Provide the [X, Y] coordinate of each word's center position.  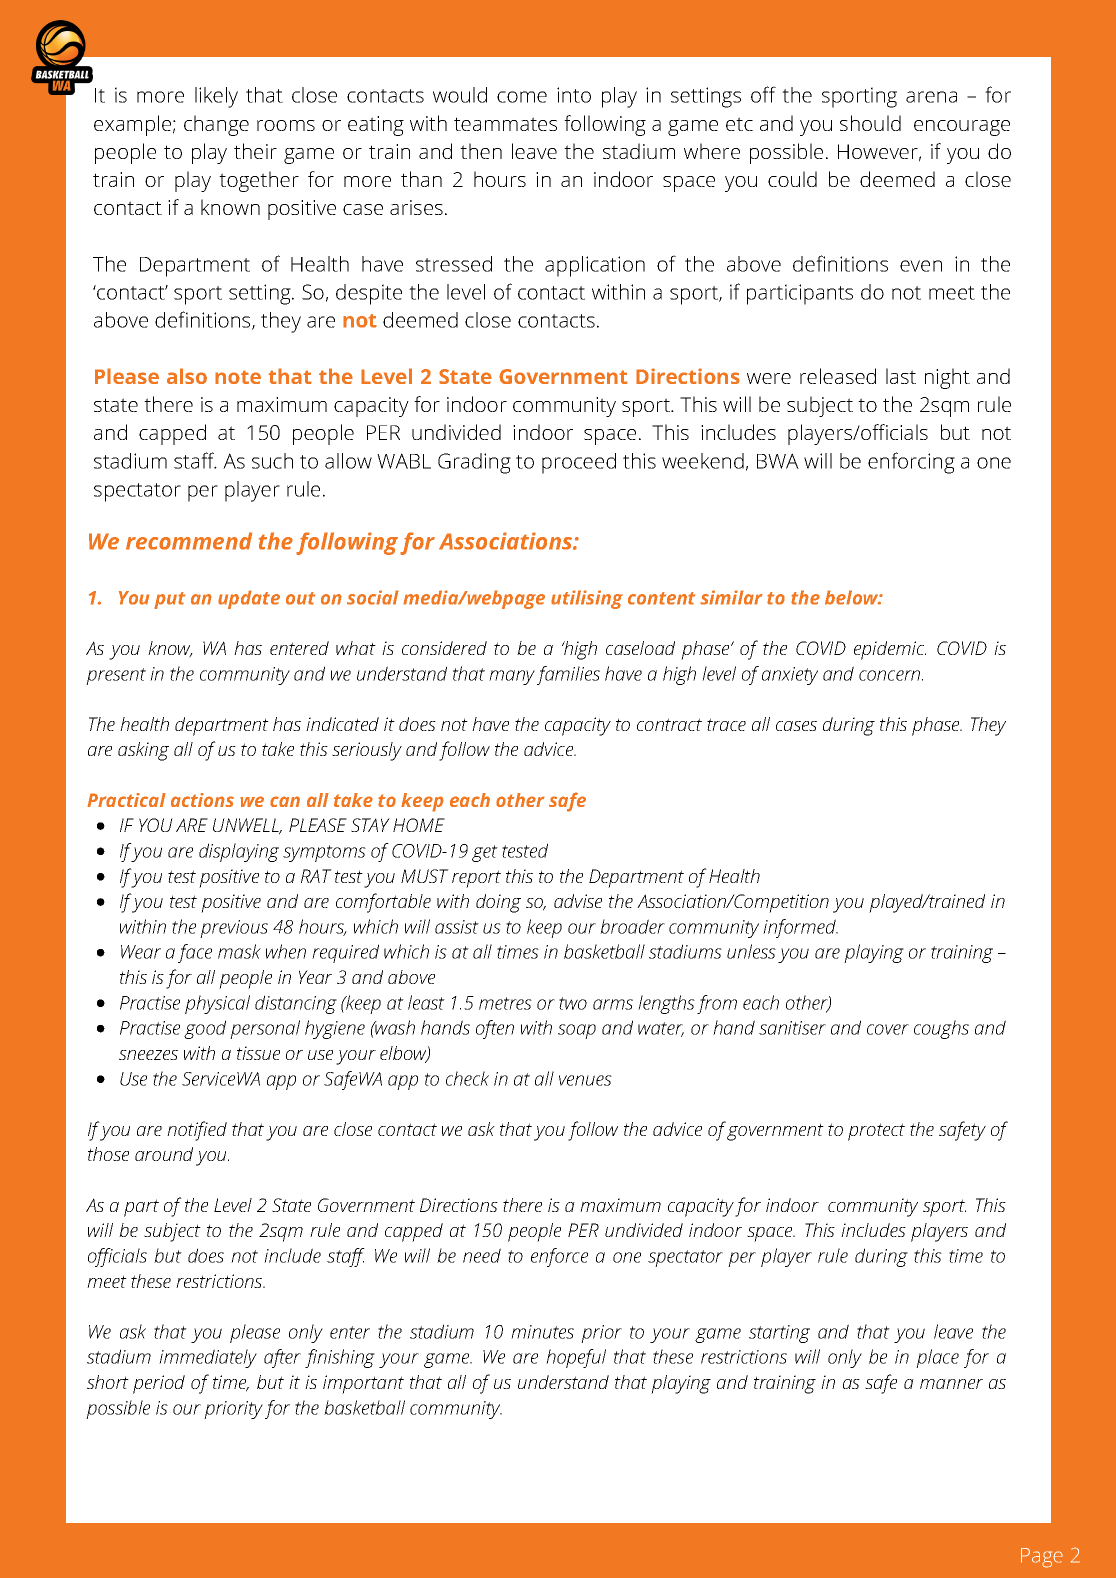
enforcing [911, 463]
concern [891, 675]
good [205, 1029]
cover [888, 1029]
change [216, 125]
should [870, 123]
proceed [579, 463]
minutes [542, 1332]
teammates [505, 124]
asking [143, 751]
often [495, 1029]
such [272, 461]
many [512, 677]
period [159, 1384]
